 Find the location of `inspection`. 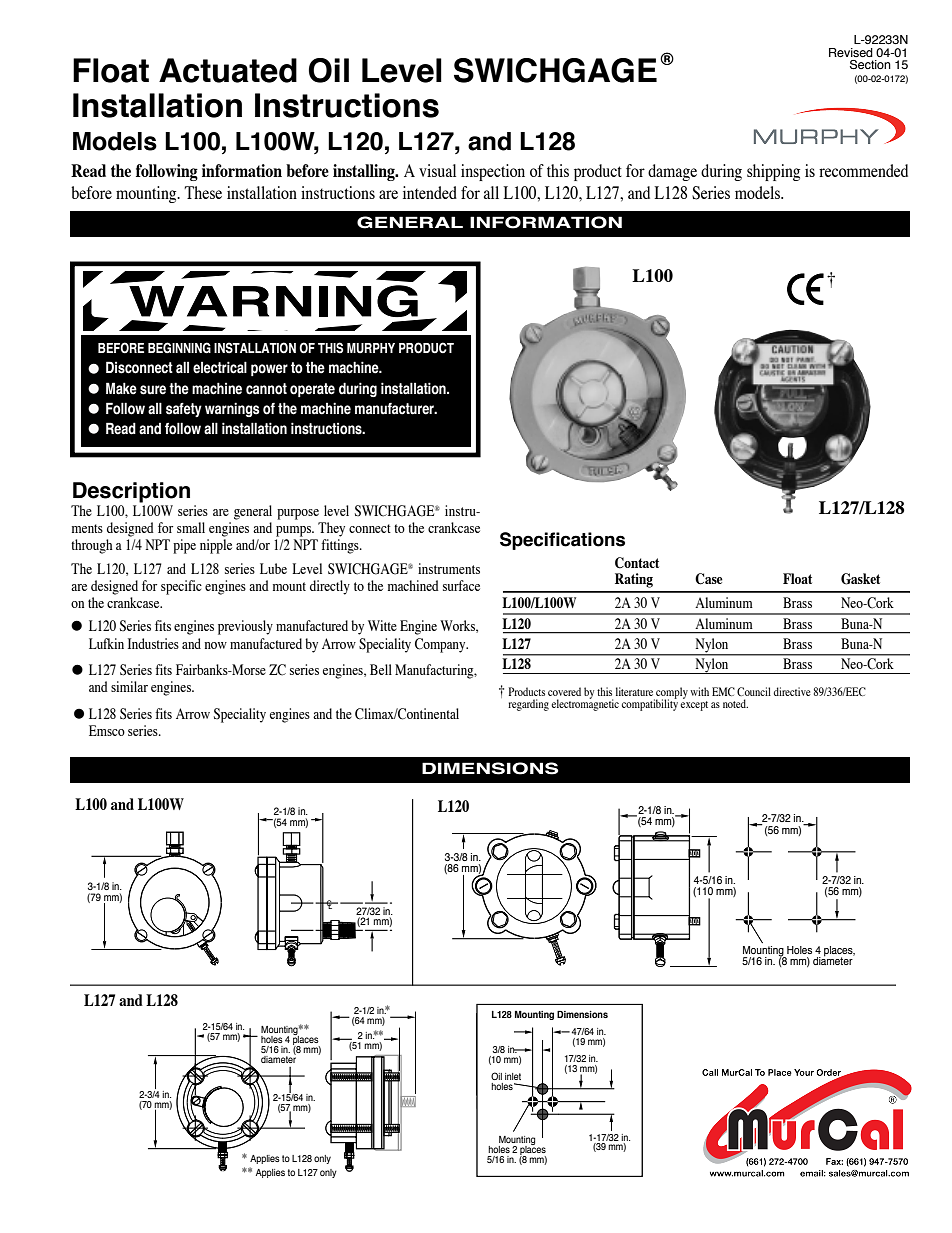

inspection is located at coordinates (493, 172).
